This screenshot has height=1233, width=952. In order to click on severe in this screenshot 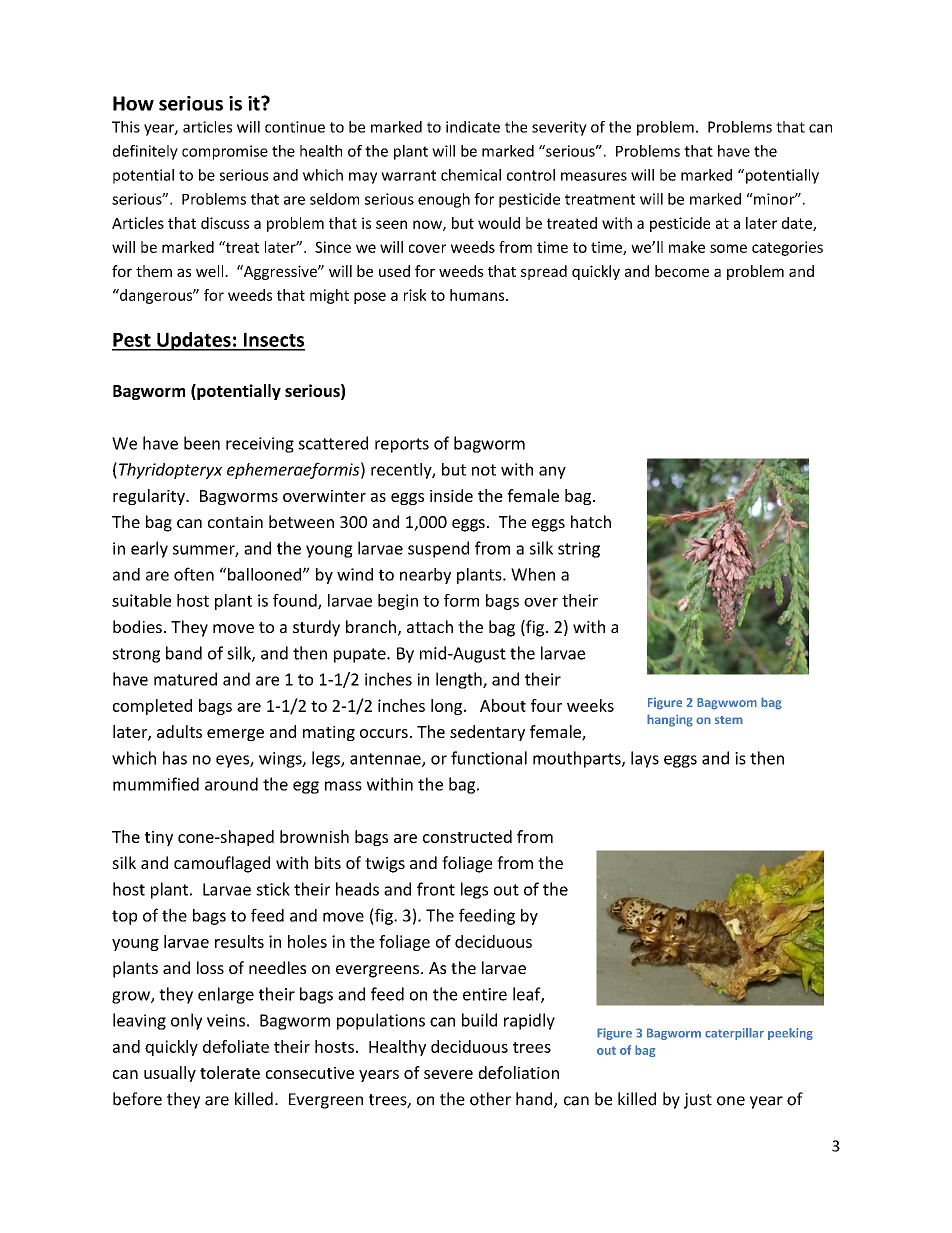, I will do `click(448, 1074)`.
